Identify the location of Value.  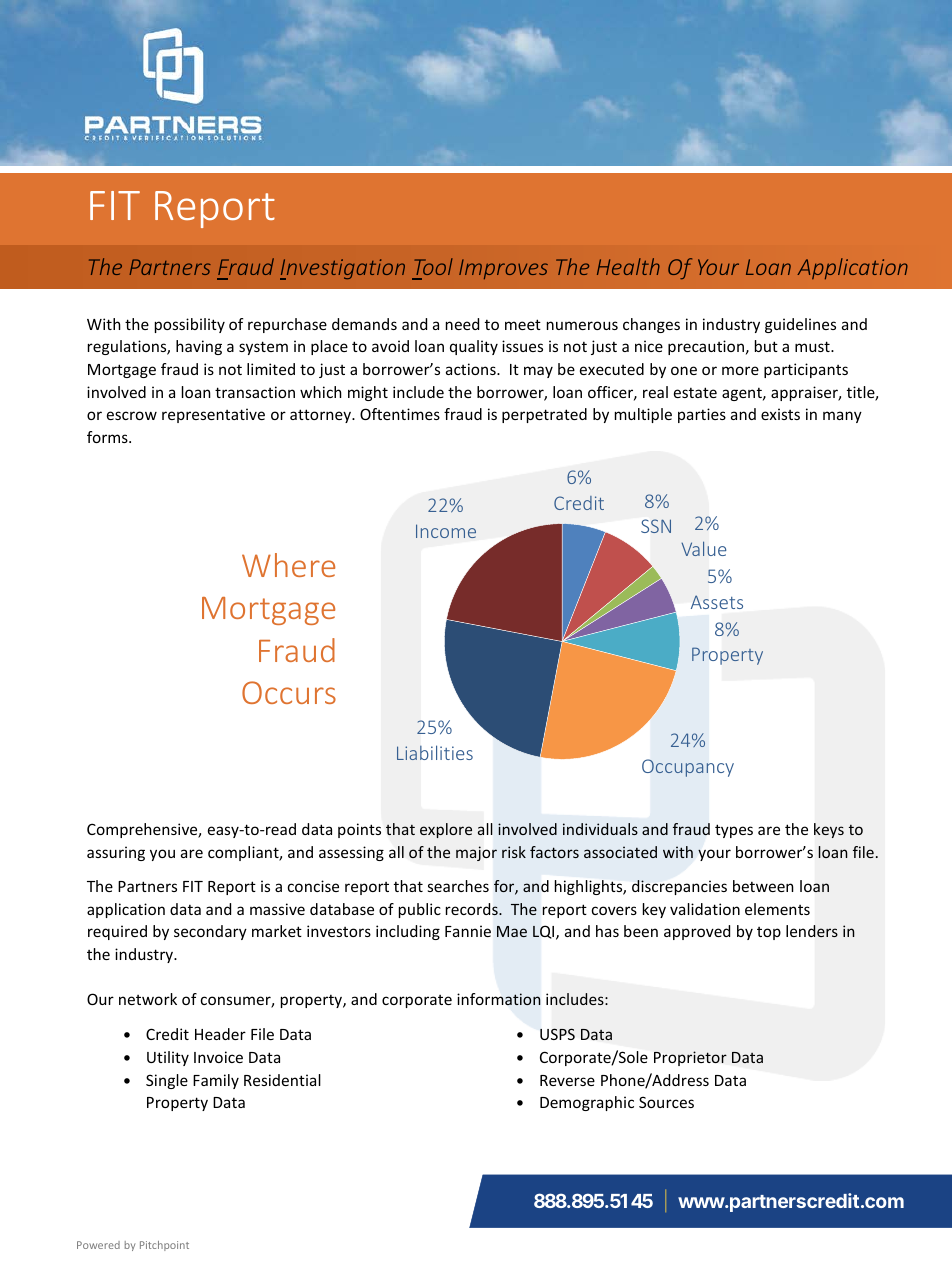
(703, 548).
